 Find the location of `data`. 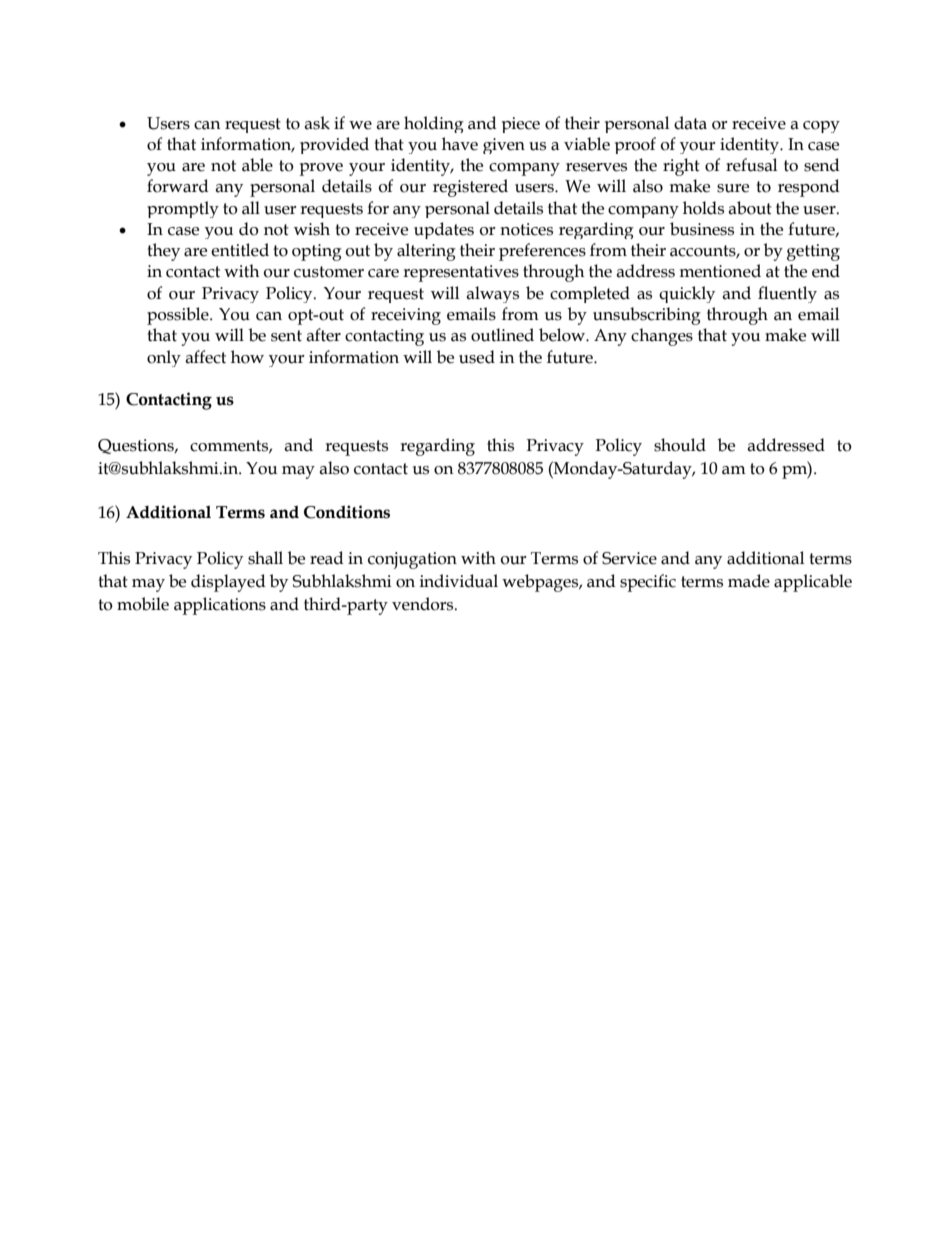

data is located at coordinates (690, 123).
